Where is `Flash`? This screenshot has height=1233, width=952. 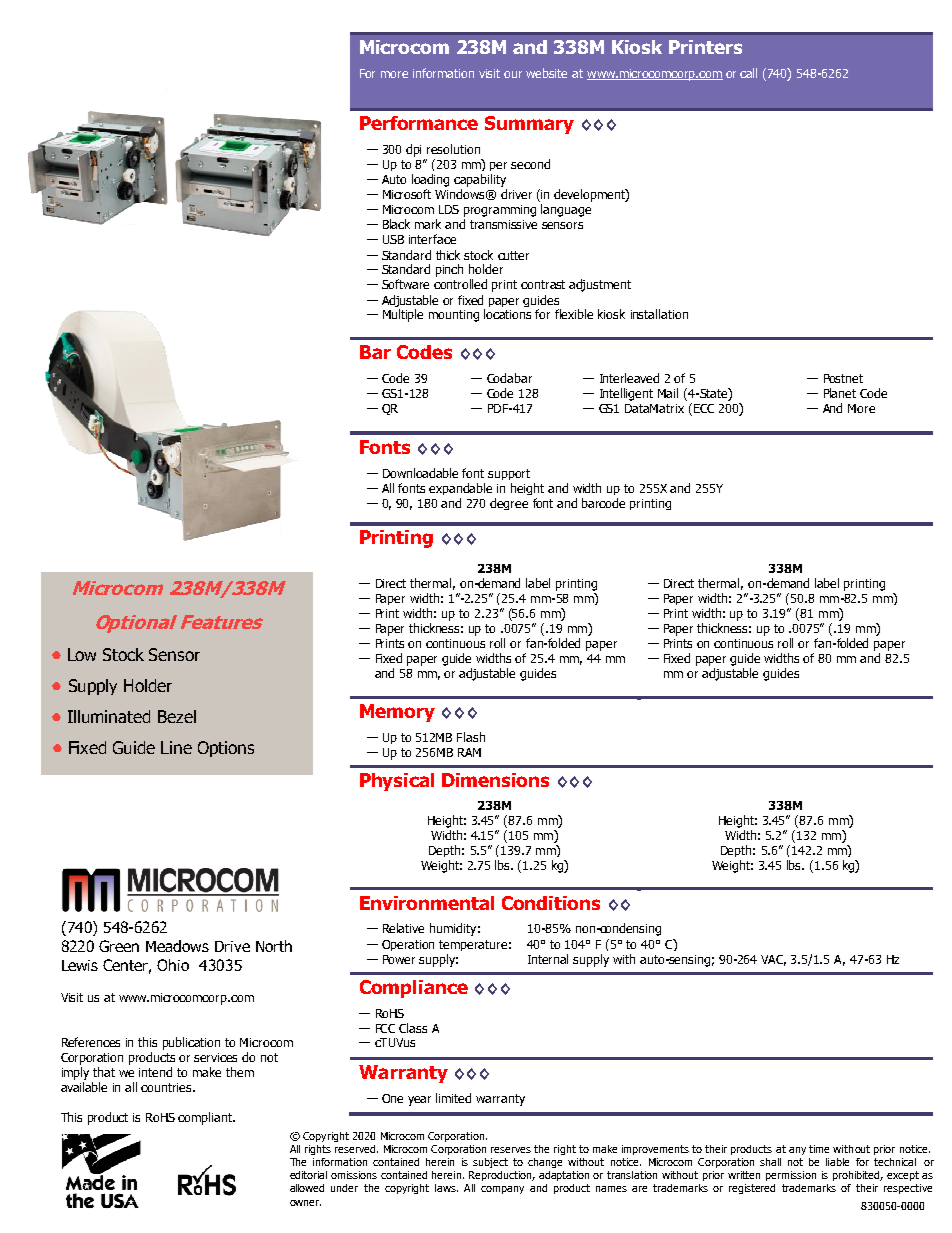 Flash is located at coordinates (471, 737).
